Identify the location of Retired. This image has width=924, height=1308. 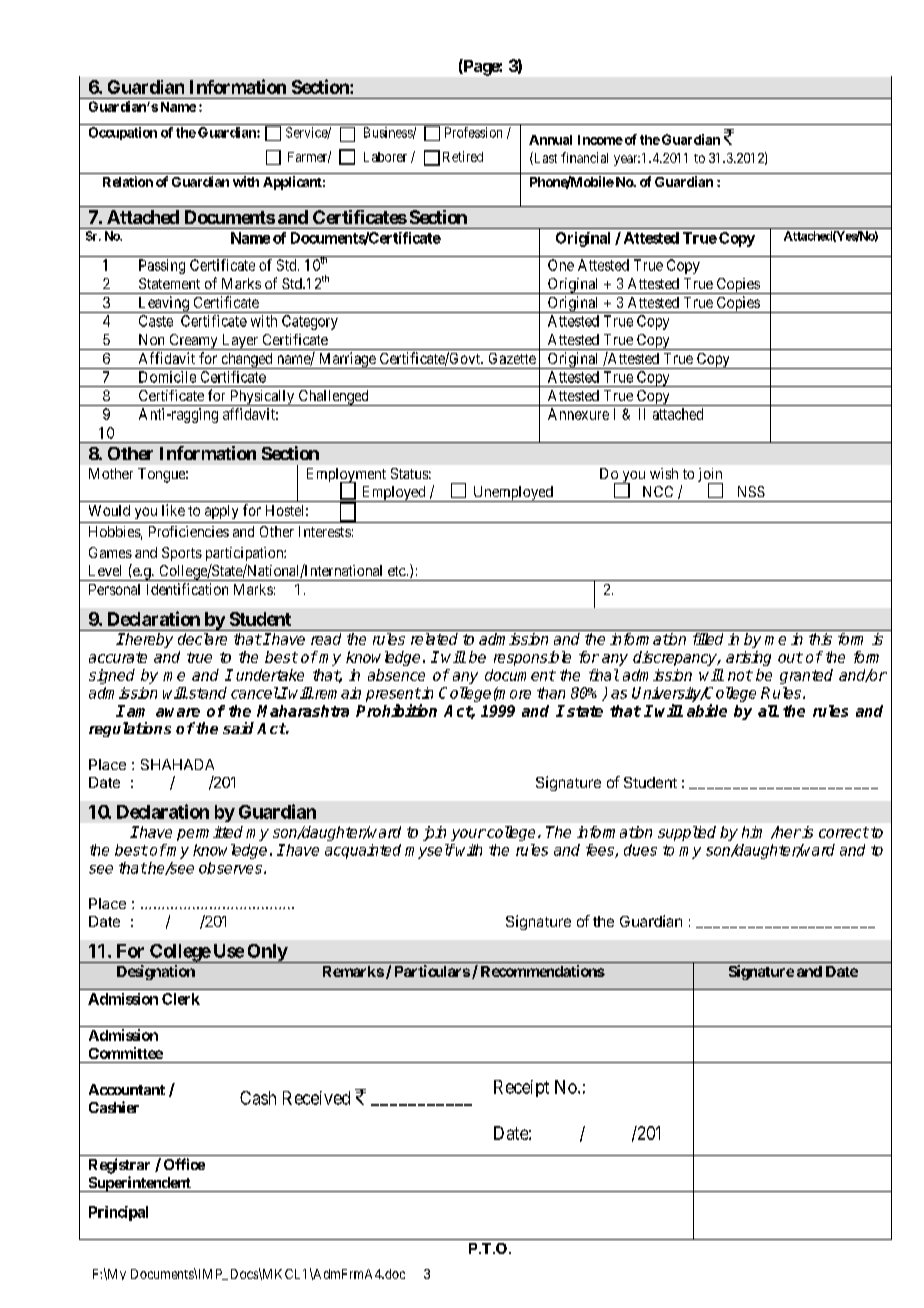
(463, 156).
